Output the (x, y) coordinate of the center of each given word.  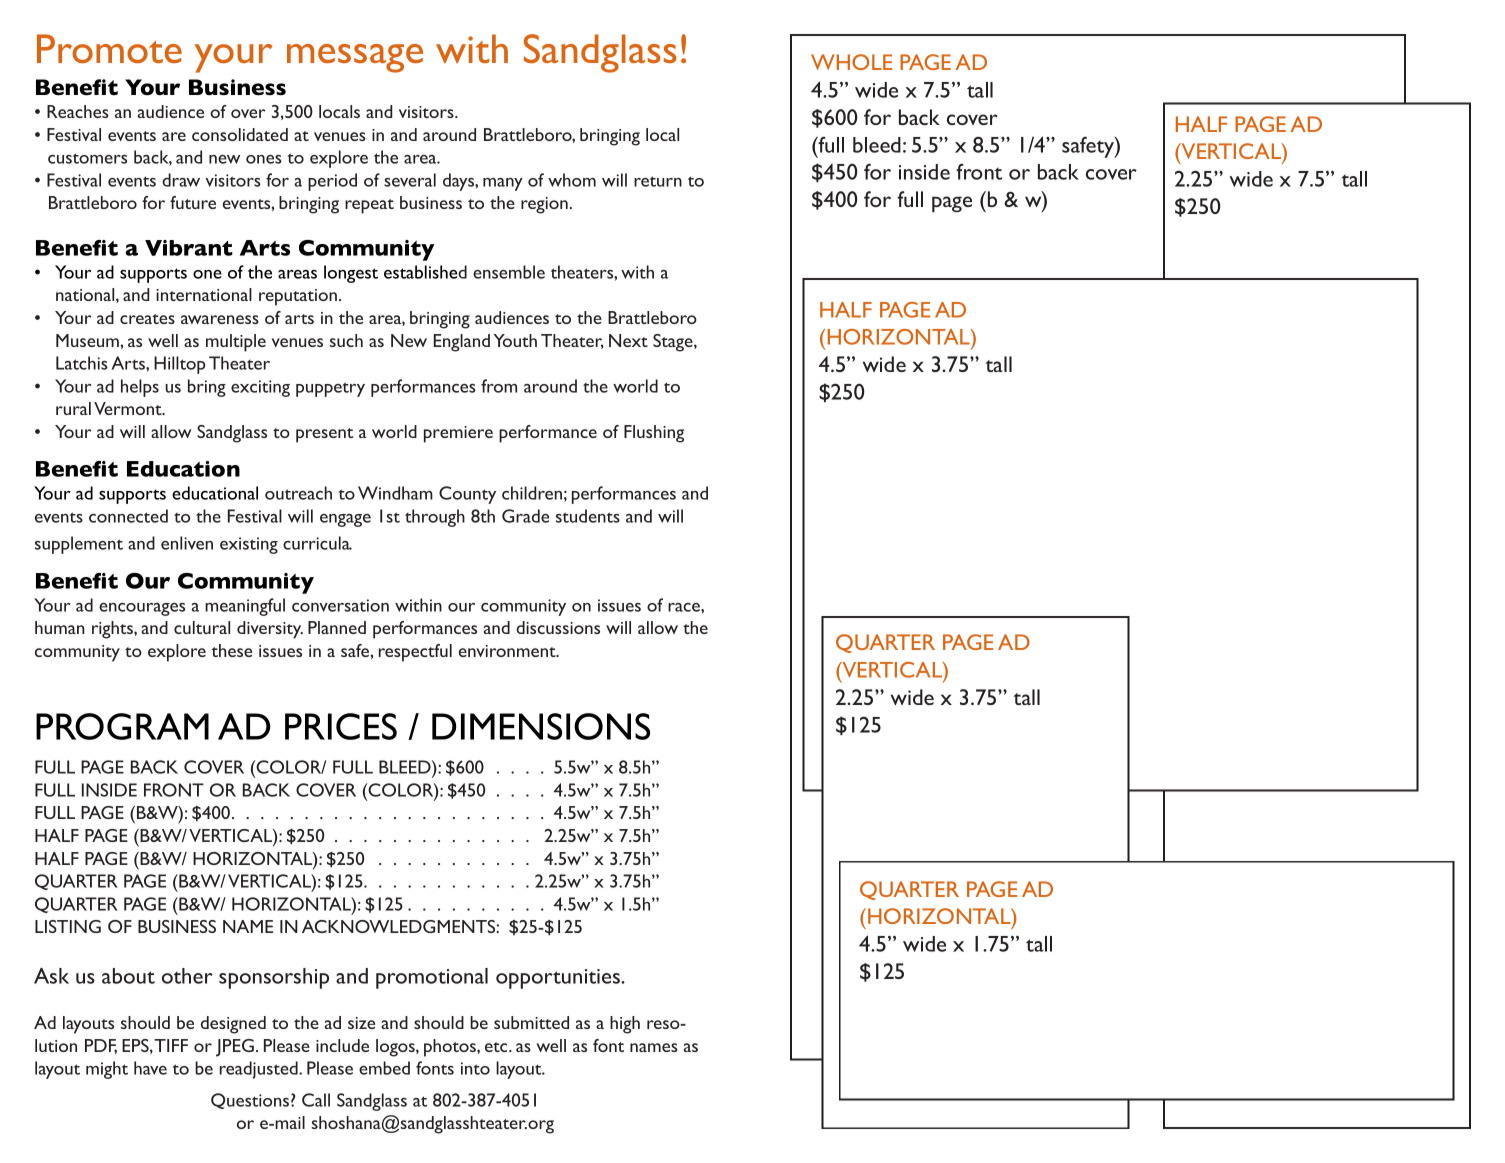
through (435, 518)
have (150, 1068)
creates (147, 319)
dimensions (541, 726)
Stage (674, 343)
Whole (851, 62)
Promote (109, 48)
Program (122, 726)
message (355, 58)
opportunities (559, 979)
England (462, 343)
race (685, 607)
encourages (142, 609)
